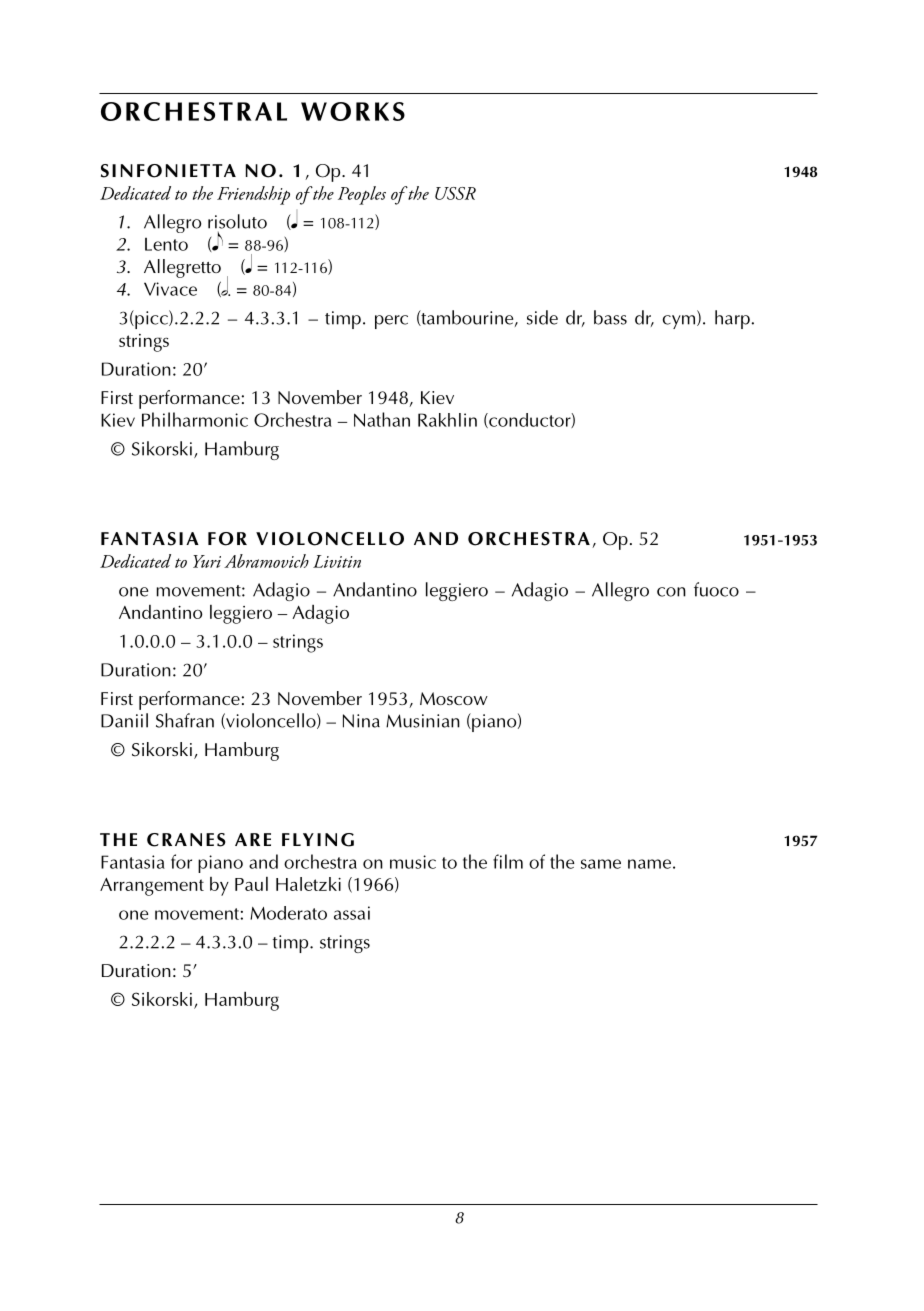 Image resolution: width=924 pixels, height=1311 pixels. What do you see at coordinates (601, 864) in the screenshot?
I see `same` at bounding box center [601, 864].
